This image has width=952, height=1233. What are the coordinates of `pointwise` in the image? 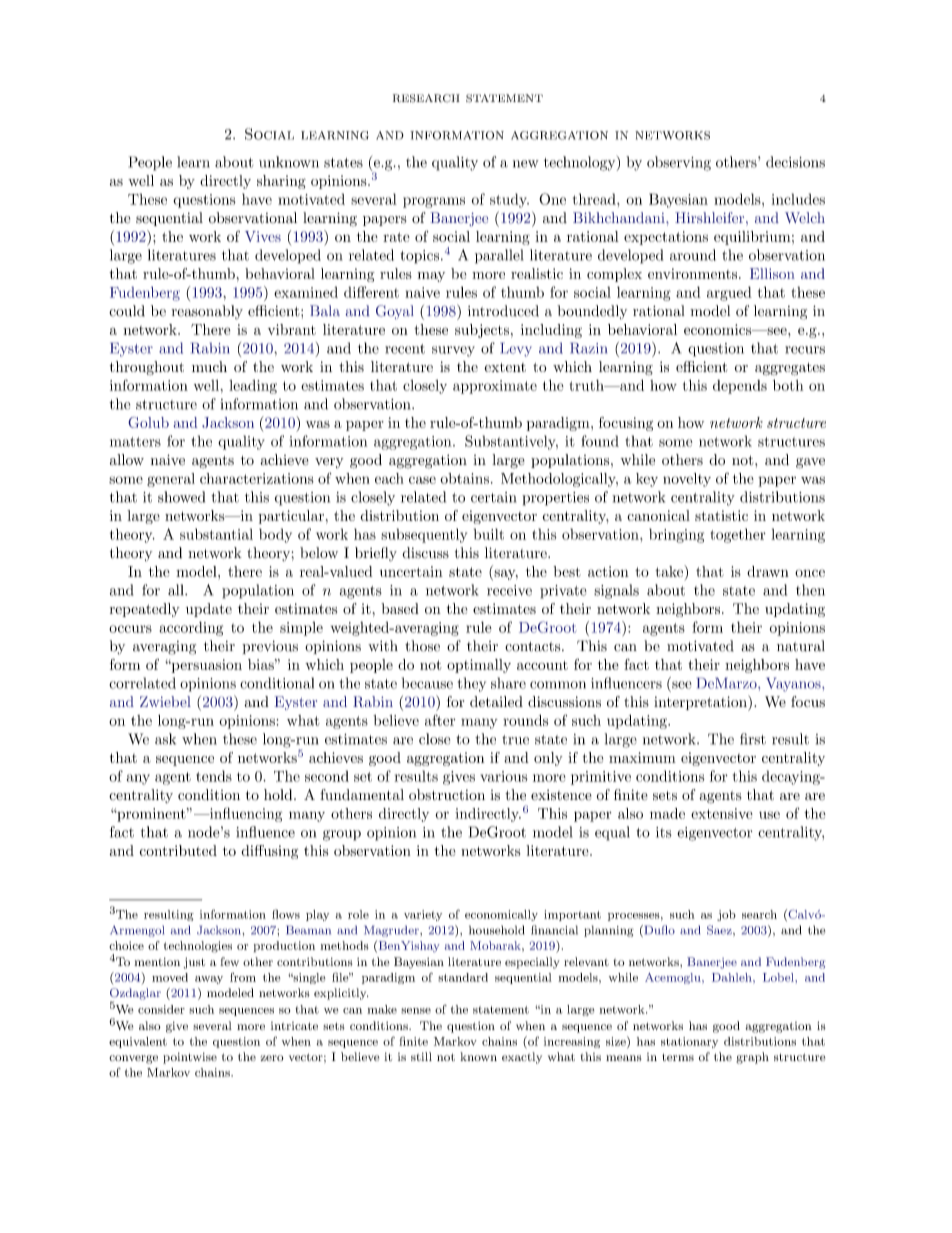 It's located at (190, 1058).
